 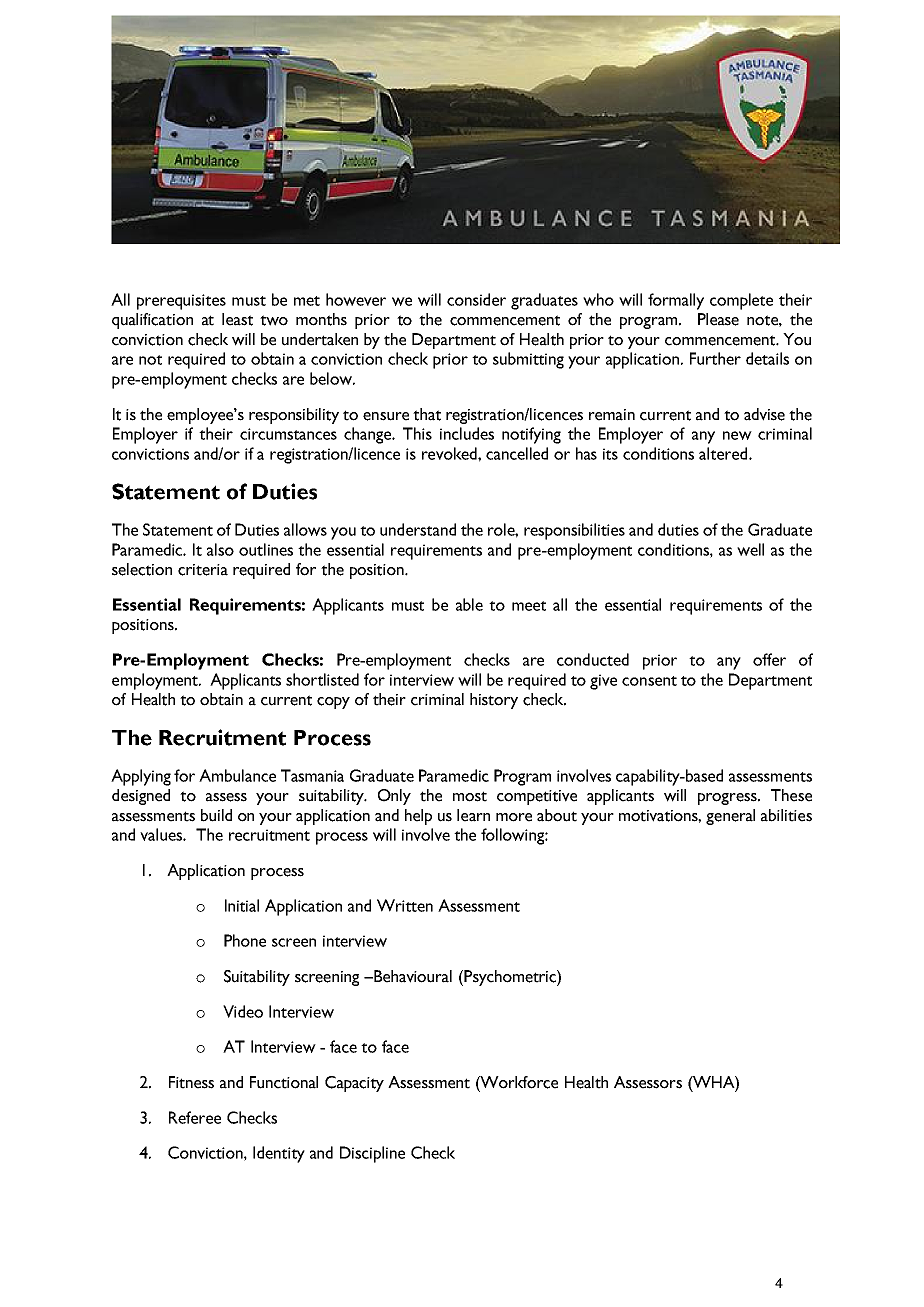 What do you see at coordinates (718, 319) in the page?
I see `Please` at bounding box center [718, 319].
